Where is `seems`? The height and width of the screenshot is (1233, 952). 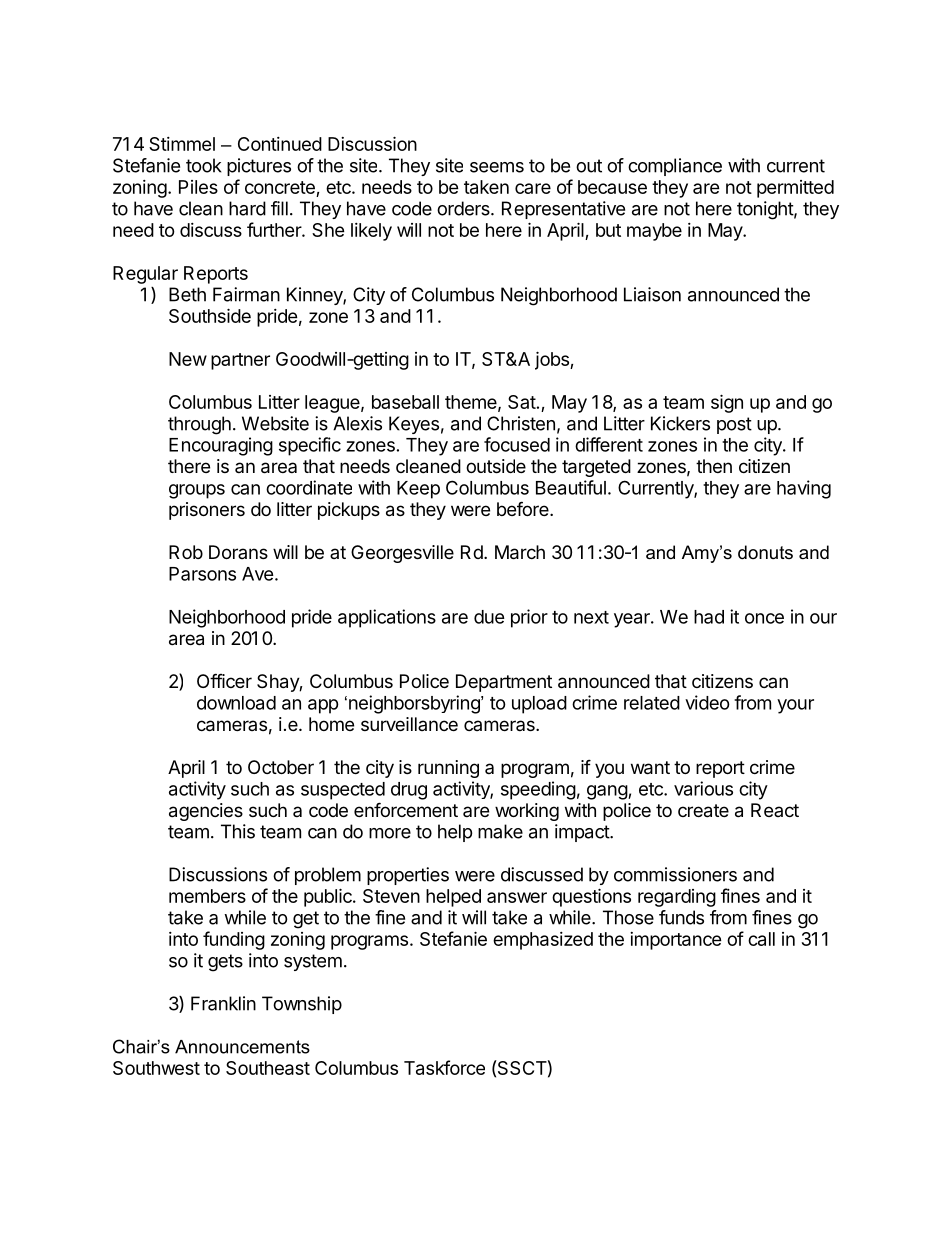 seems is located at coordinates (497, 167).
